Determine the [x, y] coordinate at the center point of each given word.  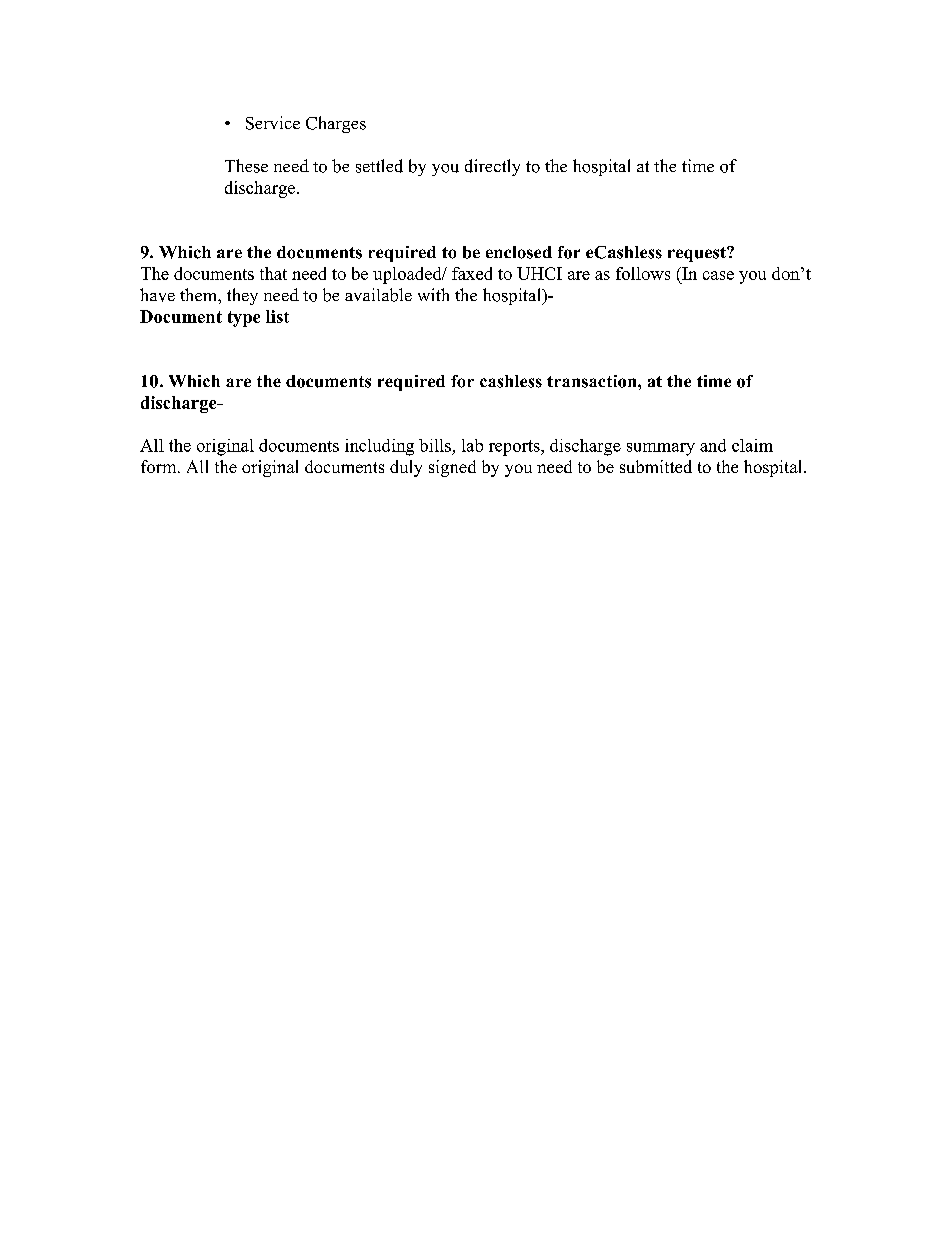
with [433, 294]
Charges [336, 124]
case [718, 275]
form [160, 466]
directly [492, 167]
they [242, 296]
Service [273, 123]
